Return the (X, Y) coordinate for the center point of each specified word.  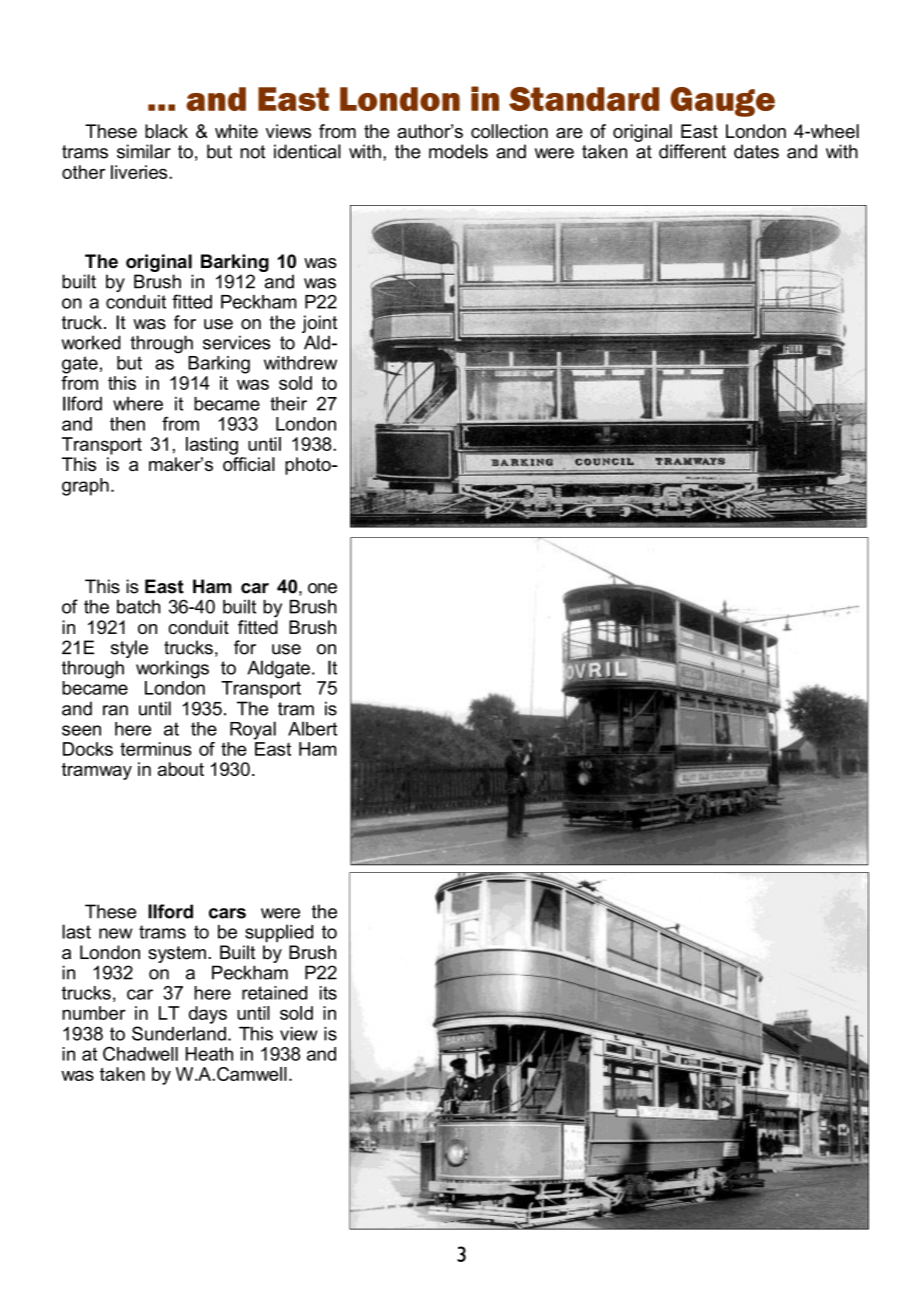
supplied (279, 933)
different (692, 151)
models (458, 151)
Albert (312, 728)
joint (319, 324)
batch (138, 607)
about (181, 769)
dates (756, 151)
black (166, 131)
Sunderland (179, 1033)
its (328, 993)
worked (90, 342)
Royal (253, 730)
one (322, 588)
